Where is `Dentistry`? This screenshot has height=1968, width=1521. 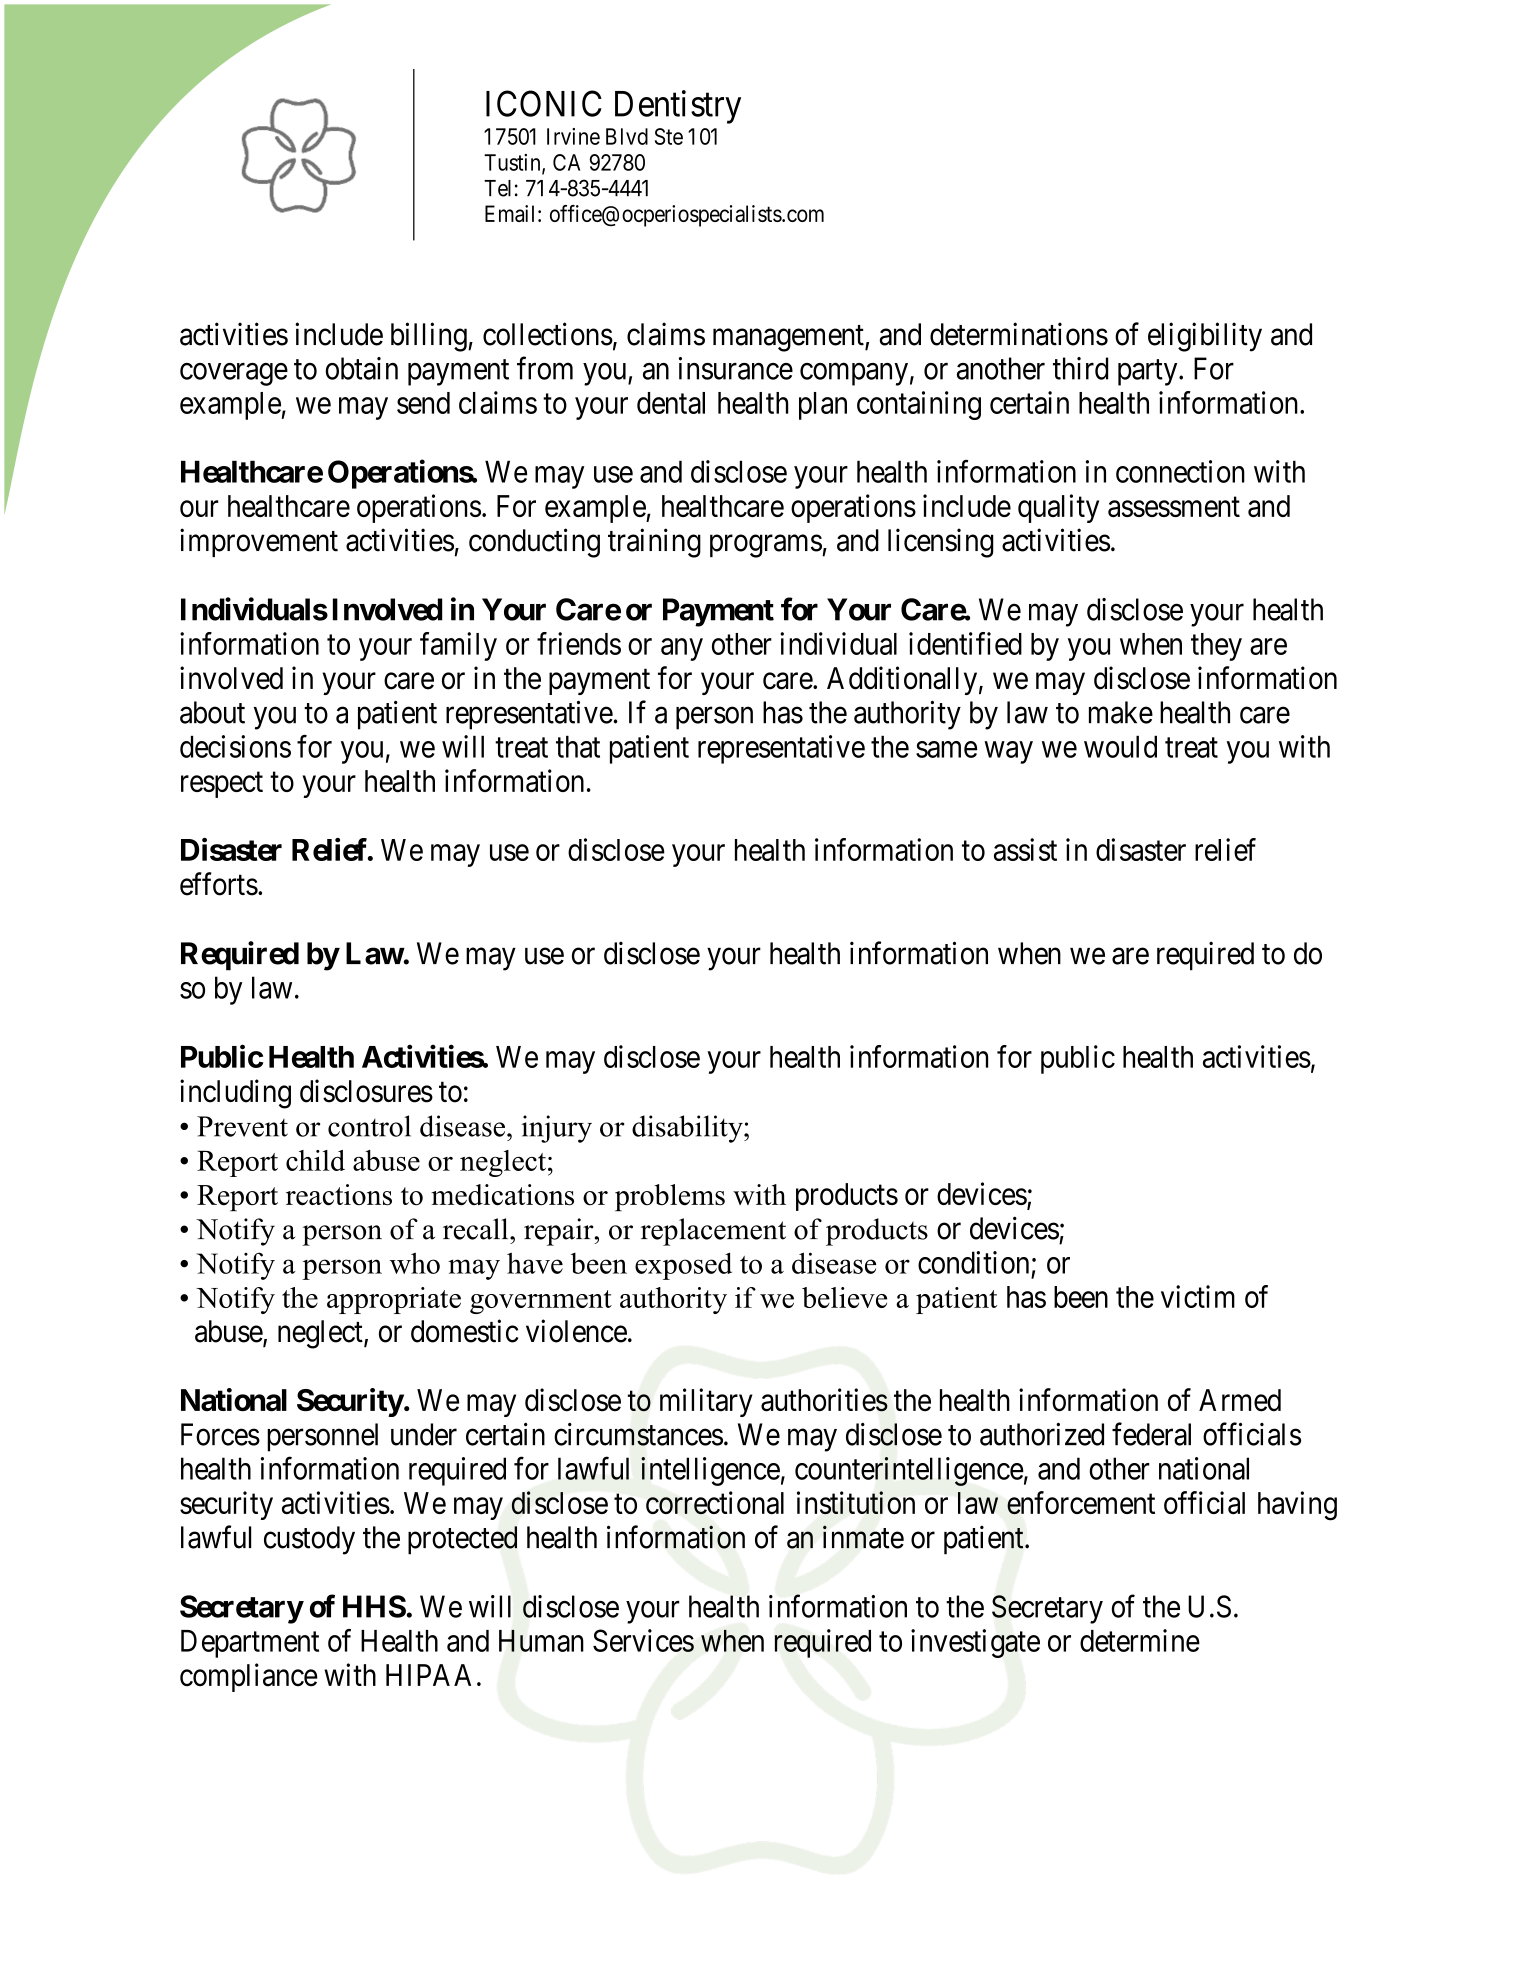
Dentistry is located at coordinates (678, 107).
